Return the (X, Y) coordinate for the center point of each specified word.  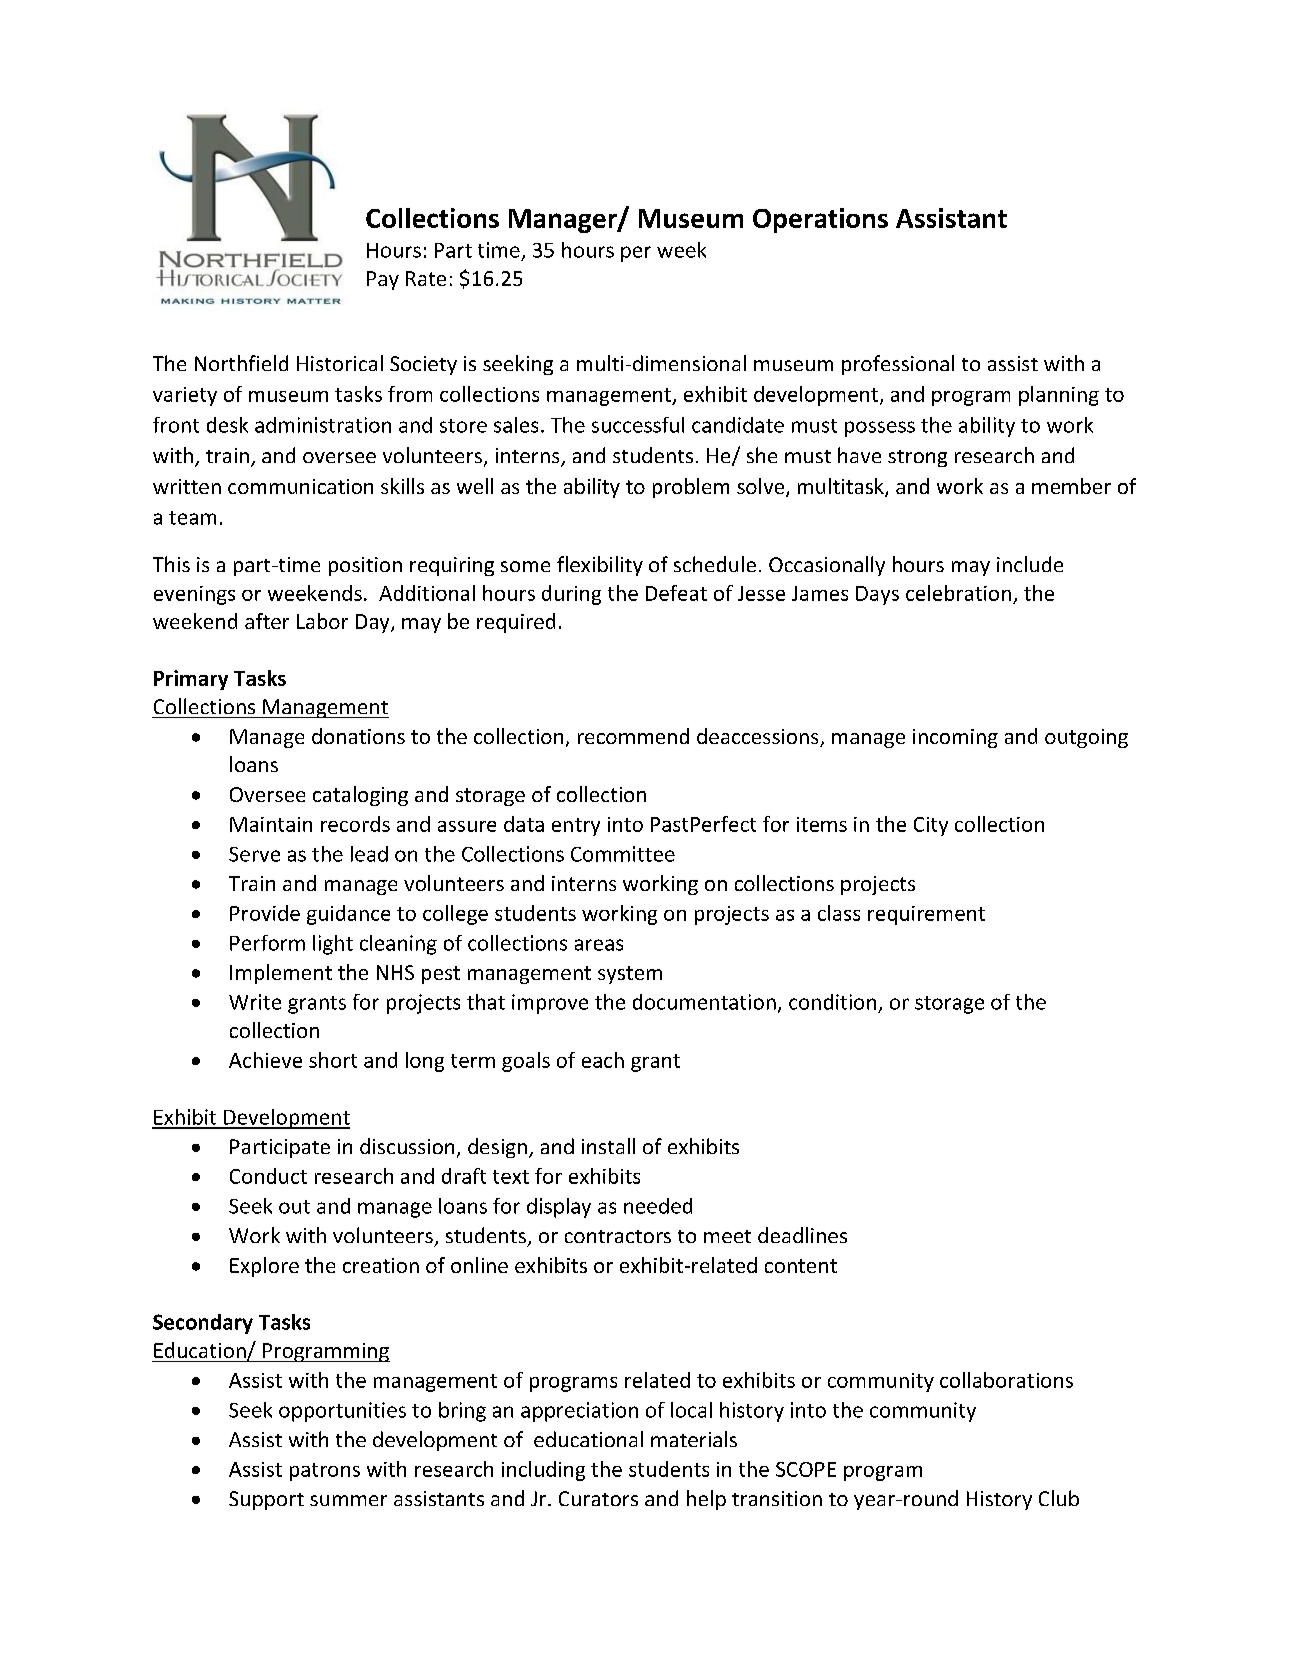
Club (1059, 1498)
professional (898, 365)
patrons (325, 1472)
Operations (820, 220)
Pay (383, 280)
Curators (598, 1498)
